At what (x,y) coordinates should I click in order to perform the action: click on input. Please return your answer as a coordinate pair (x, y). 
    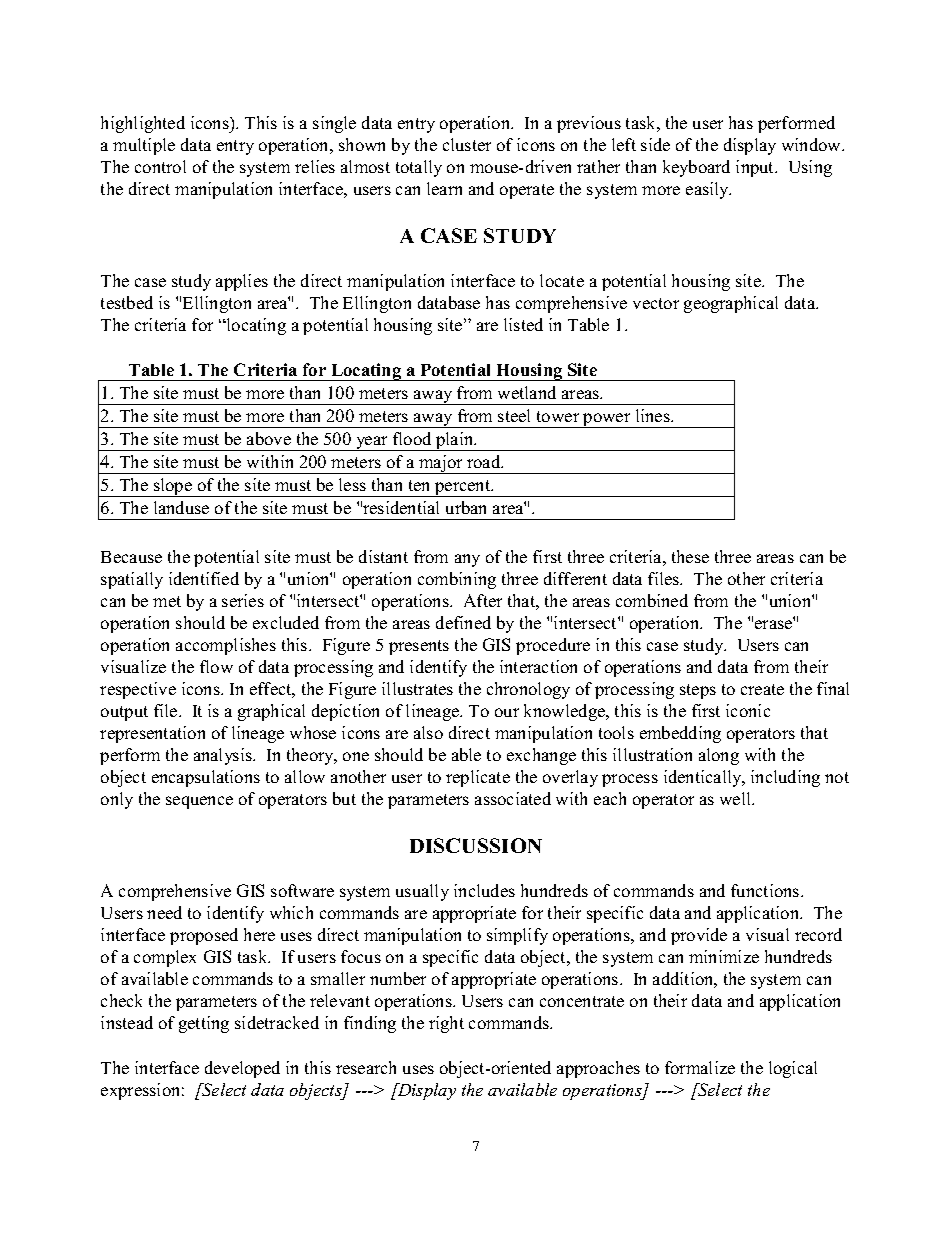
    Looking at the image, I should click on (756, 168).
